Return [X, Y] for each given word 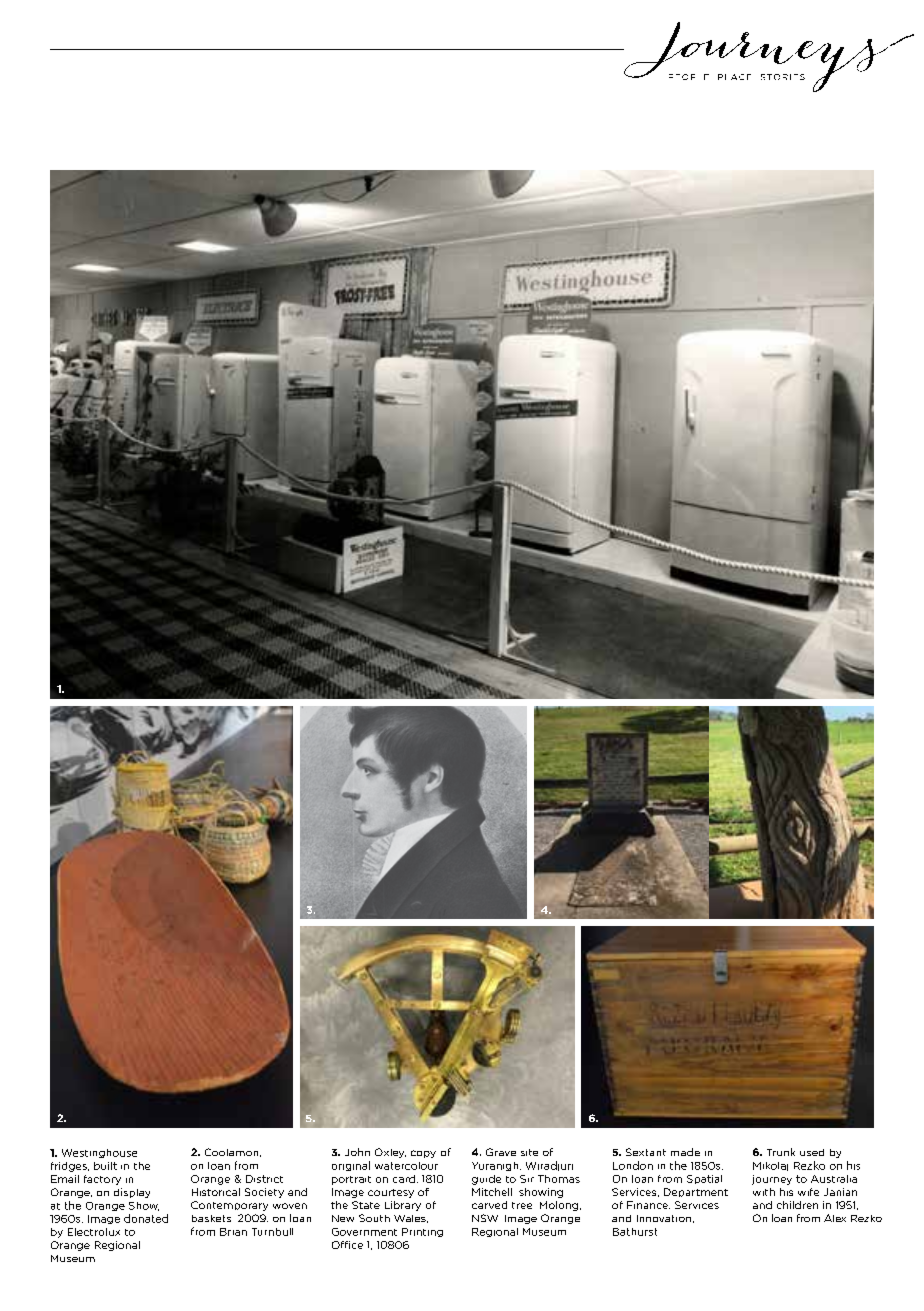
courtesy [391, 1193]
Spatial [704, 1179]
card [404, 1179]
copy [423, 1154]
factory [102, 1180]
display [132, 1193]
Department [696, 1192]
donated [146, 1218]
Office [347, 1245]
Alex [835, 1218]
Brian [233, 1232]
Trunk [781, 1152]
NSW [485, 1218]
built [105, 1166]
